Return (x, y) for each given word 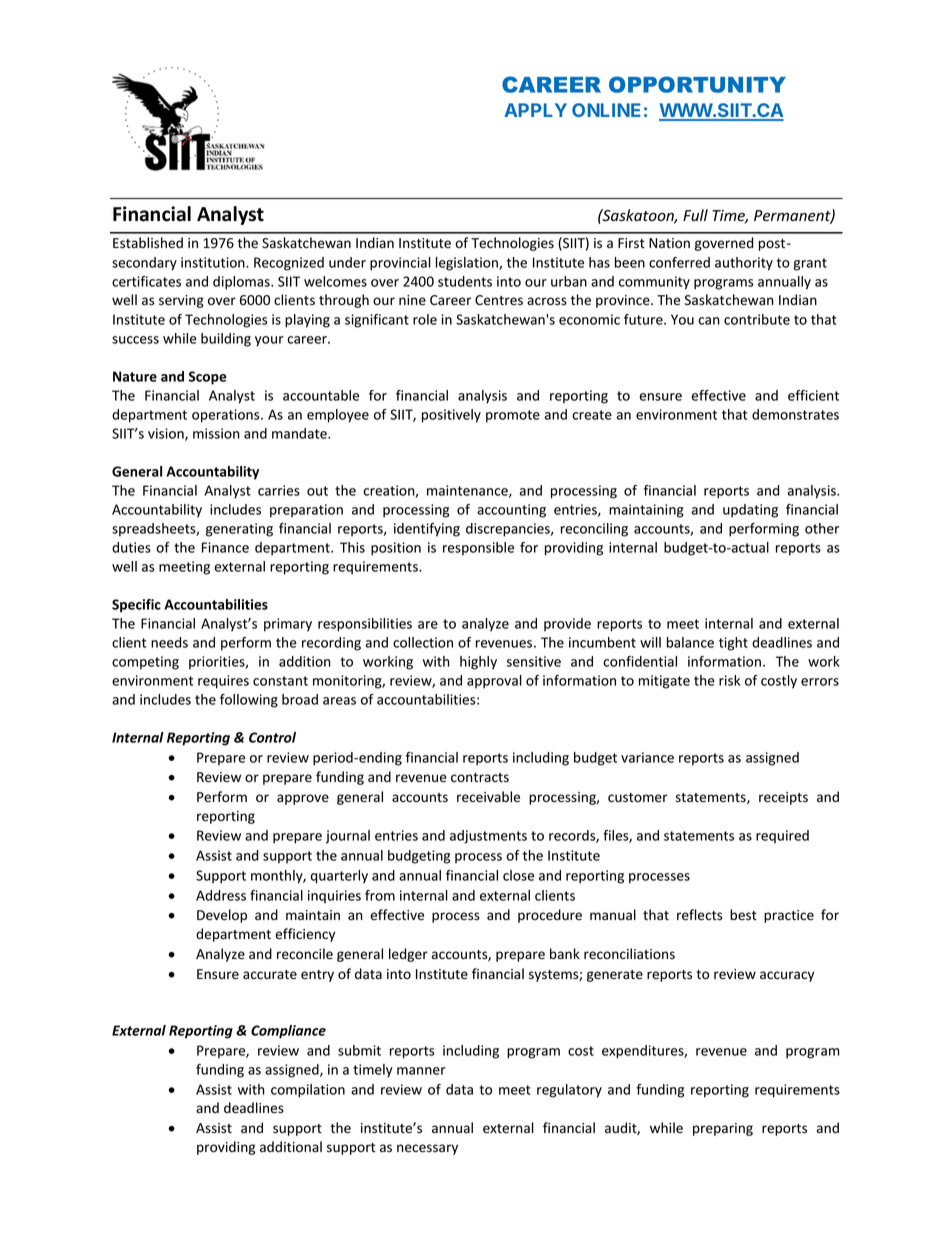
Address (221, 895)
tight (733, 644)
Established (148, 243)
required (782, 836)
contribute (757, 319)
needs (169, 642)
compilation (308, 1091)
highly (478, 663)
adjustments (488, 837)
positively (451, 416)
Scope (208, 378)
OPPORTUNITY (697, 84)
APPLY (535, 110)
